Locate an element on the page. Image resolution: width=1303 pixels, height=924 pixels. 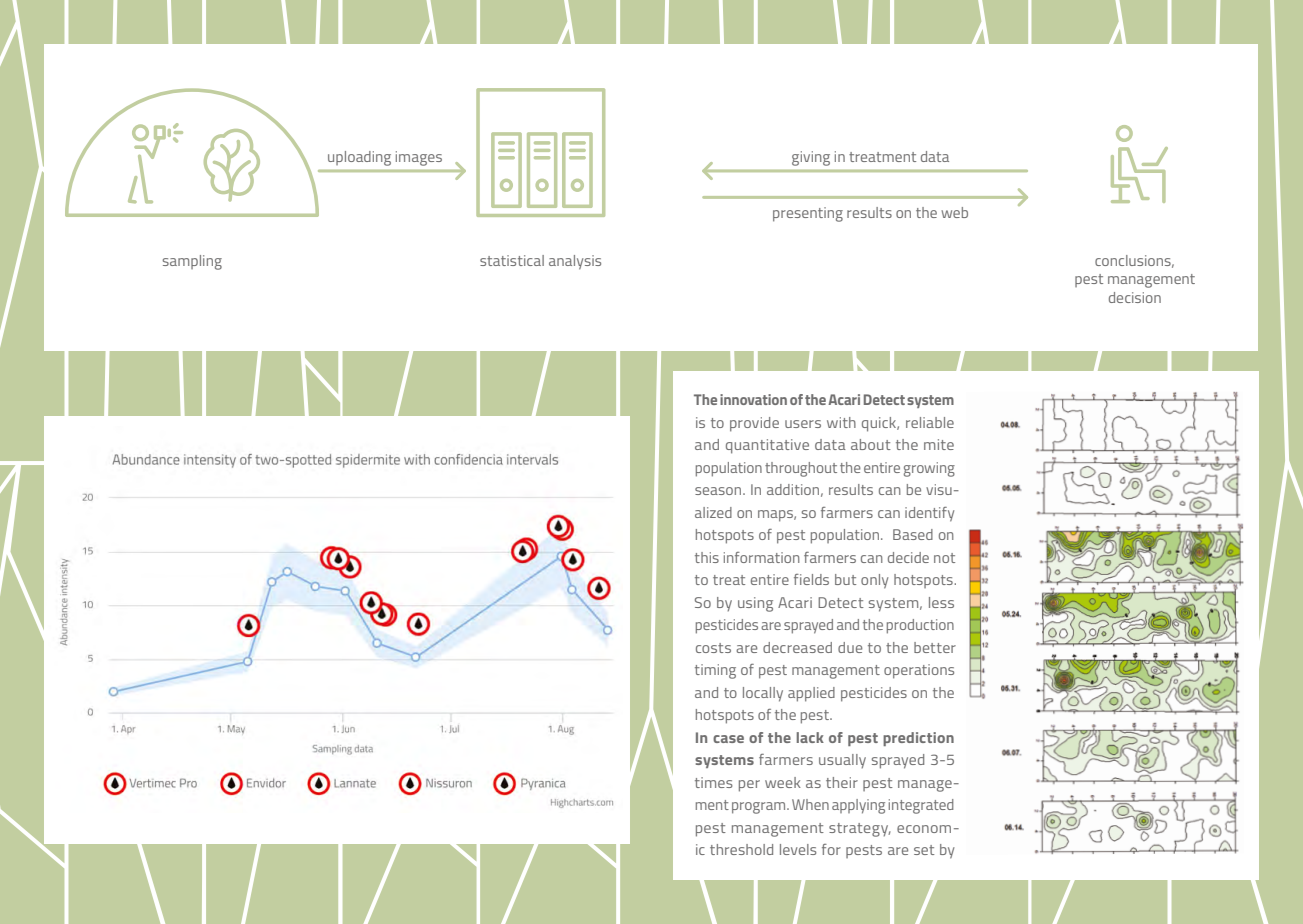
costs is located at coordinates (713, 648).
